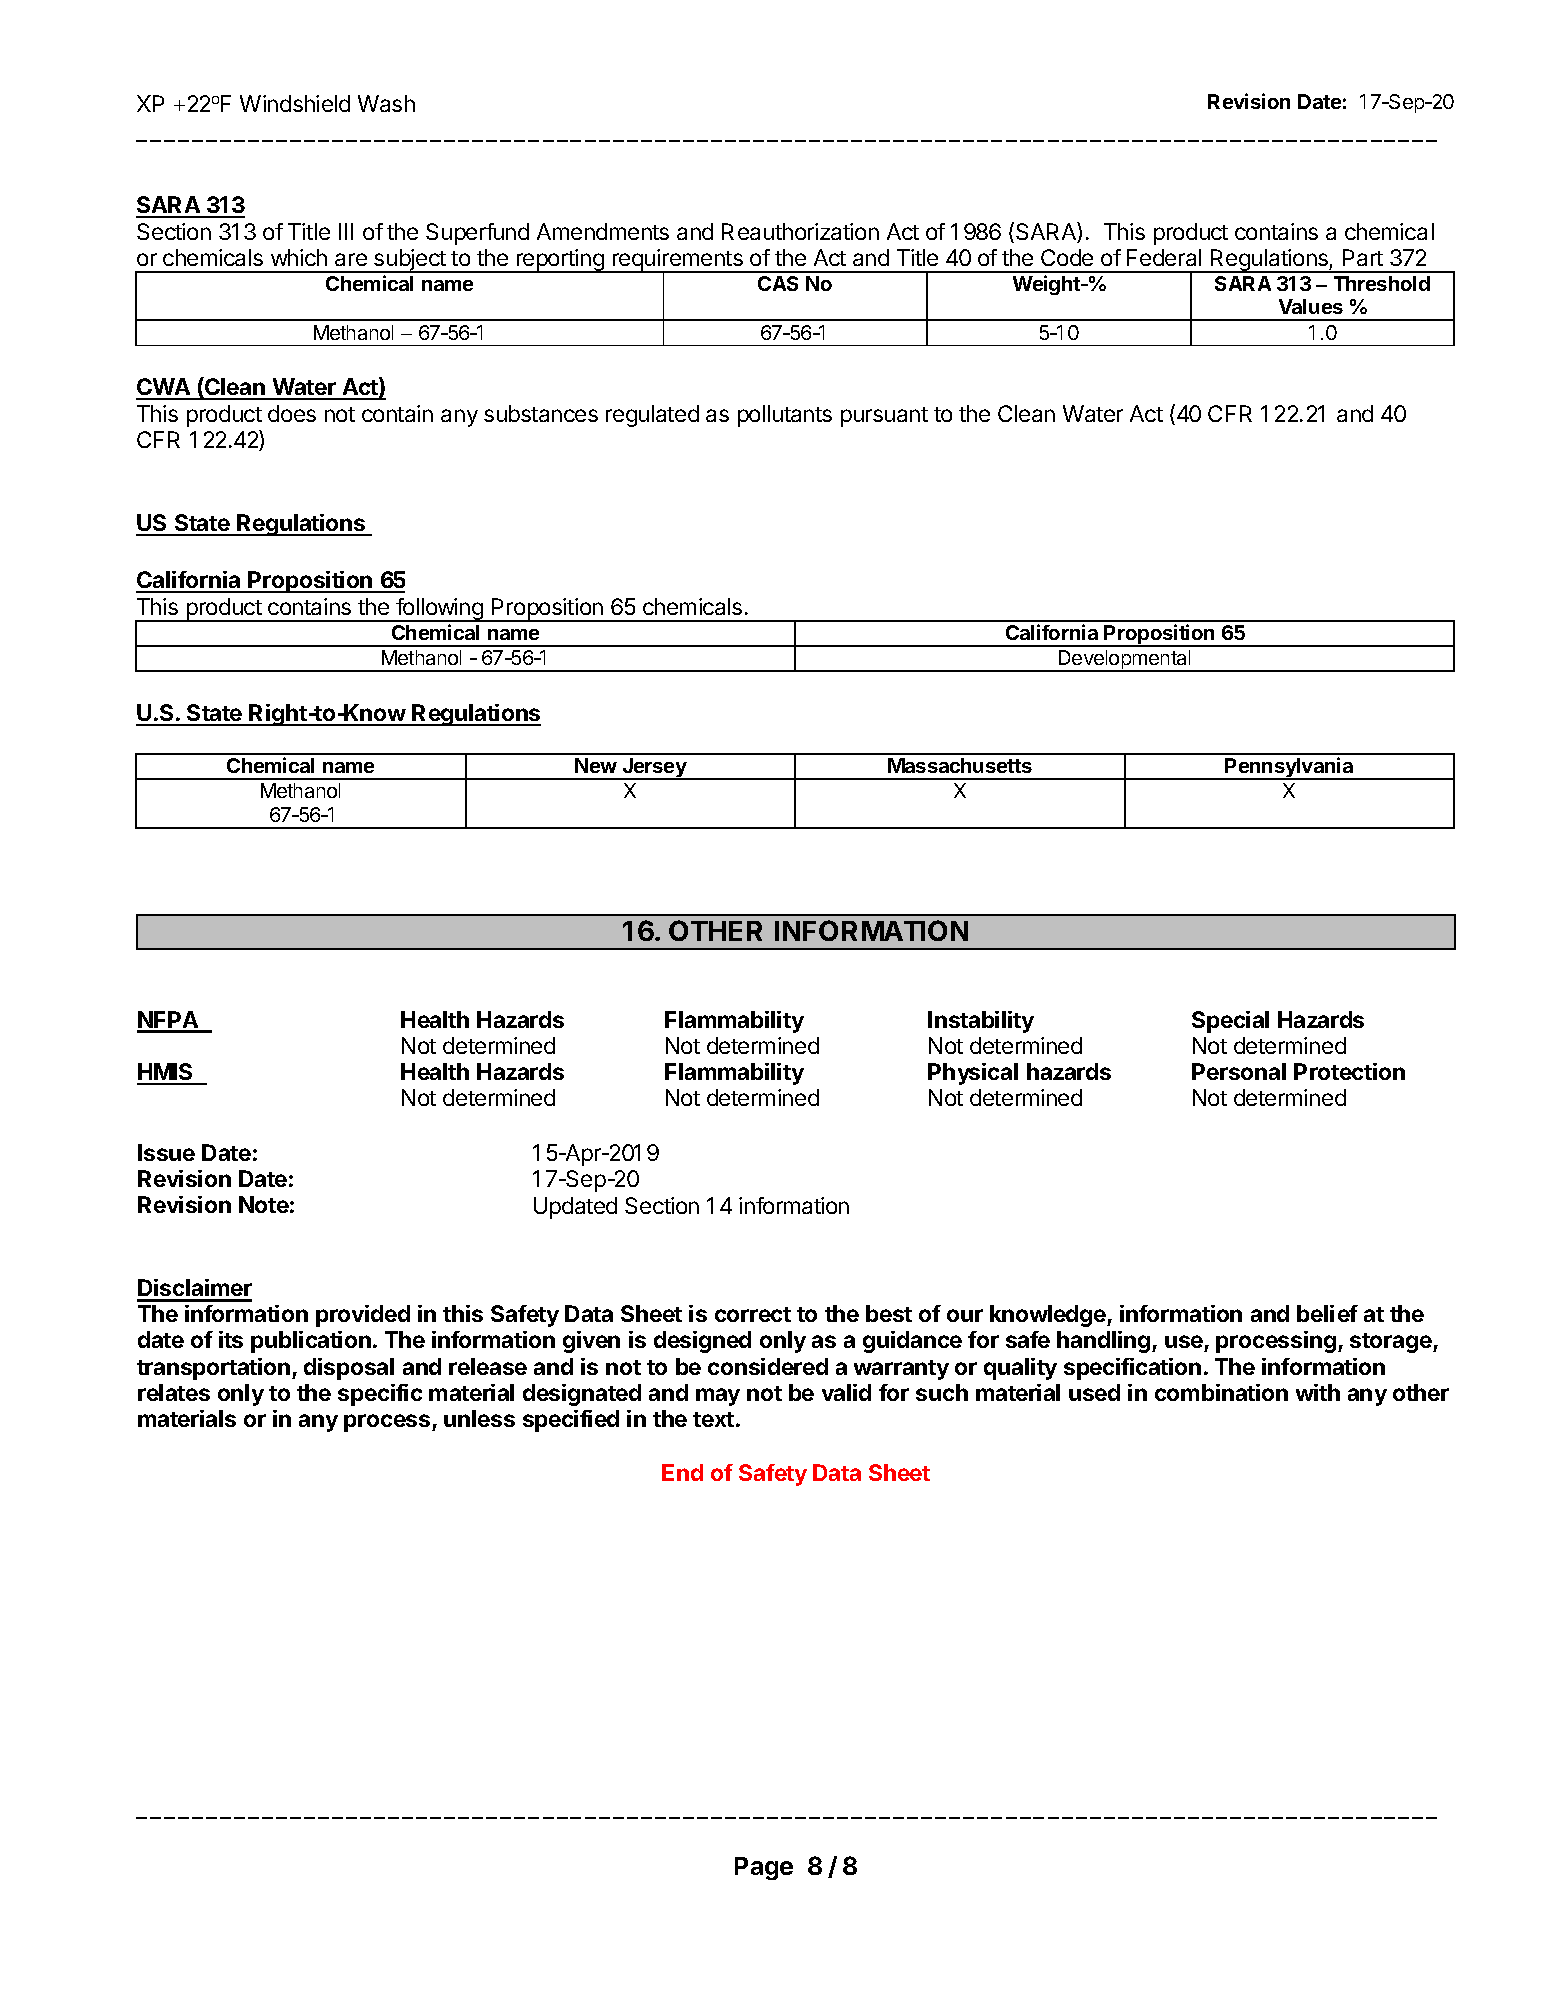 The image size is (1545, 2000). Describe the element at coordinates (1221, 1392) in the screenshot. I see `combination` at that location.
